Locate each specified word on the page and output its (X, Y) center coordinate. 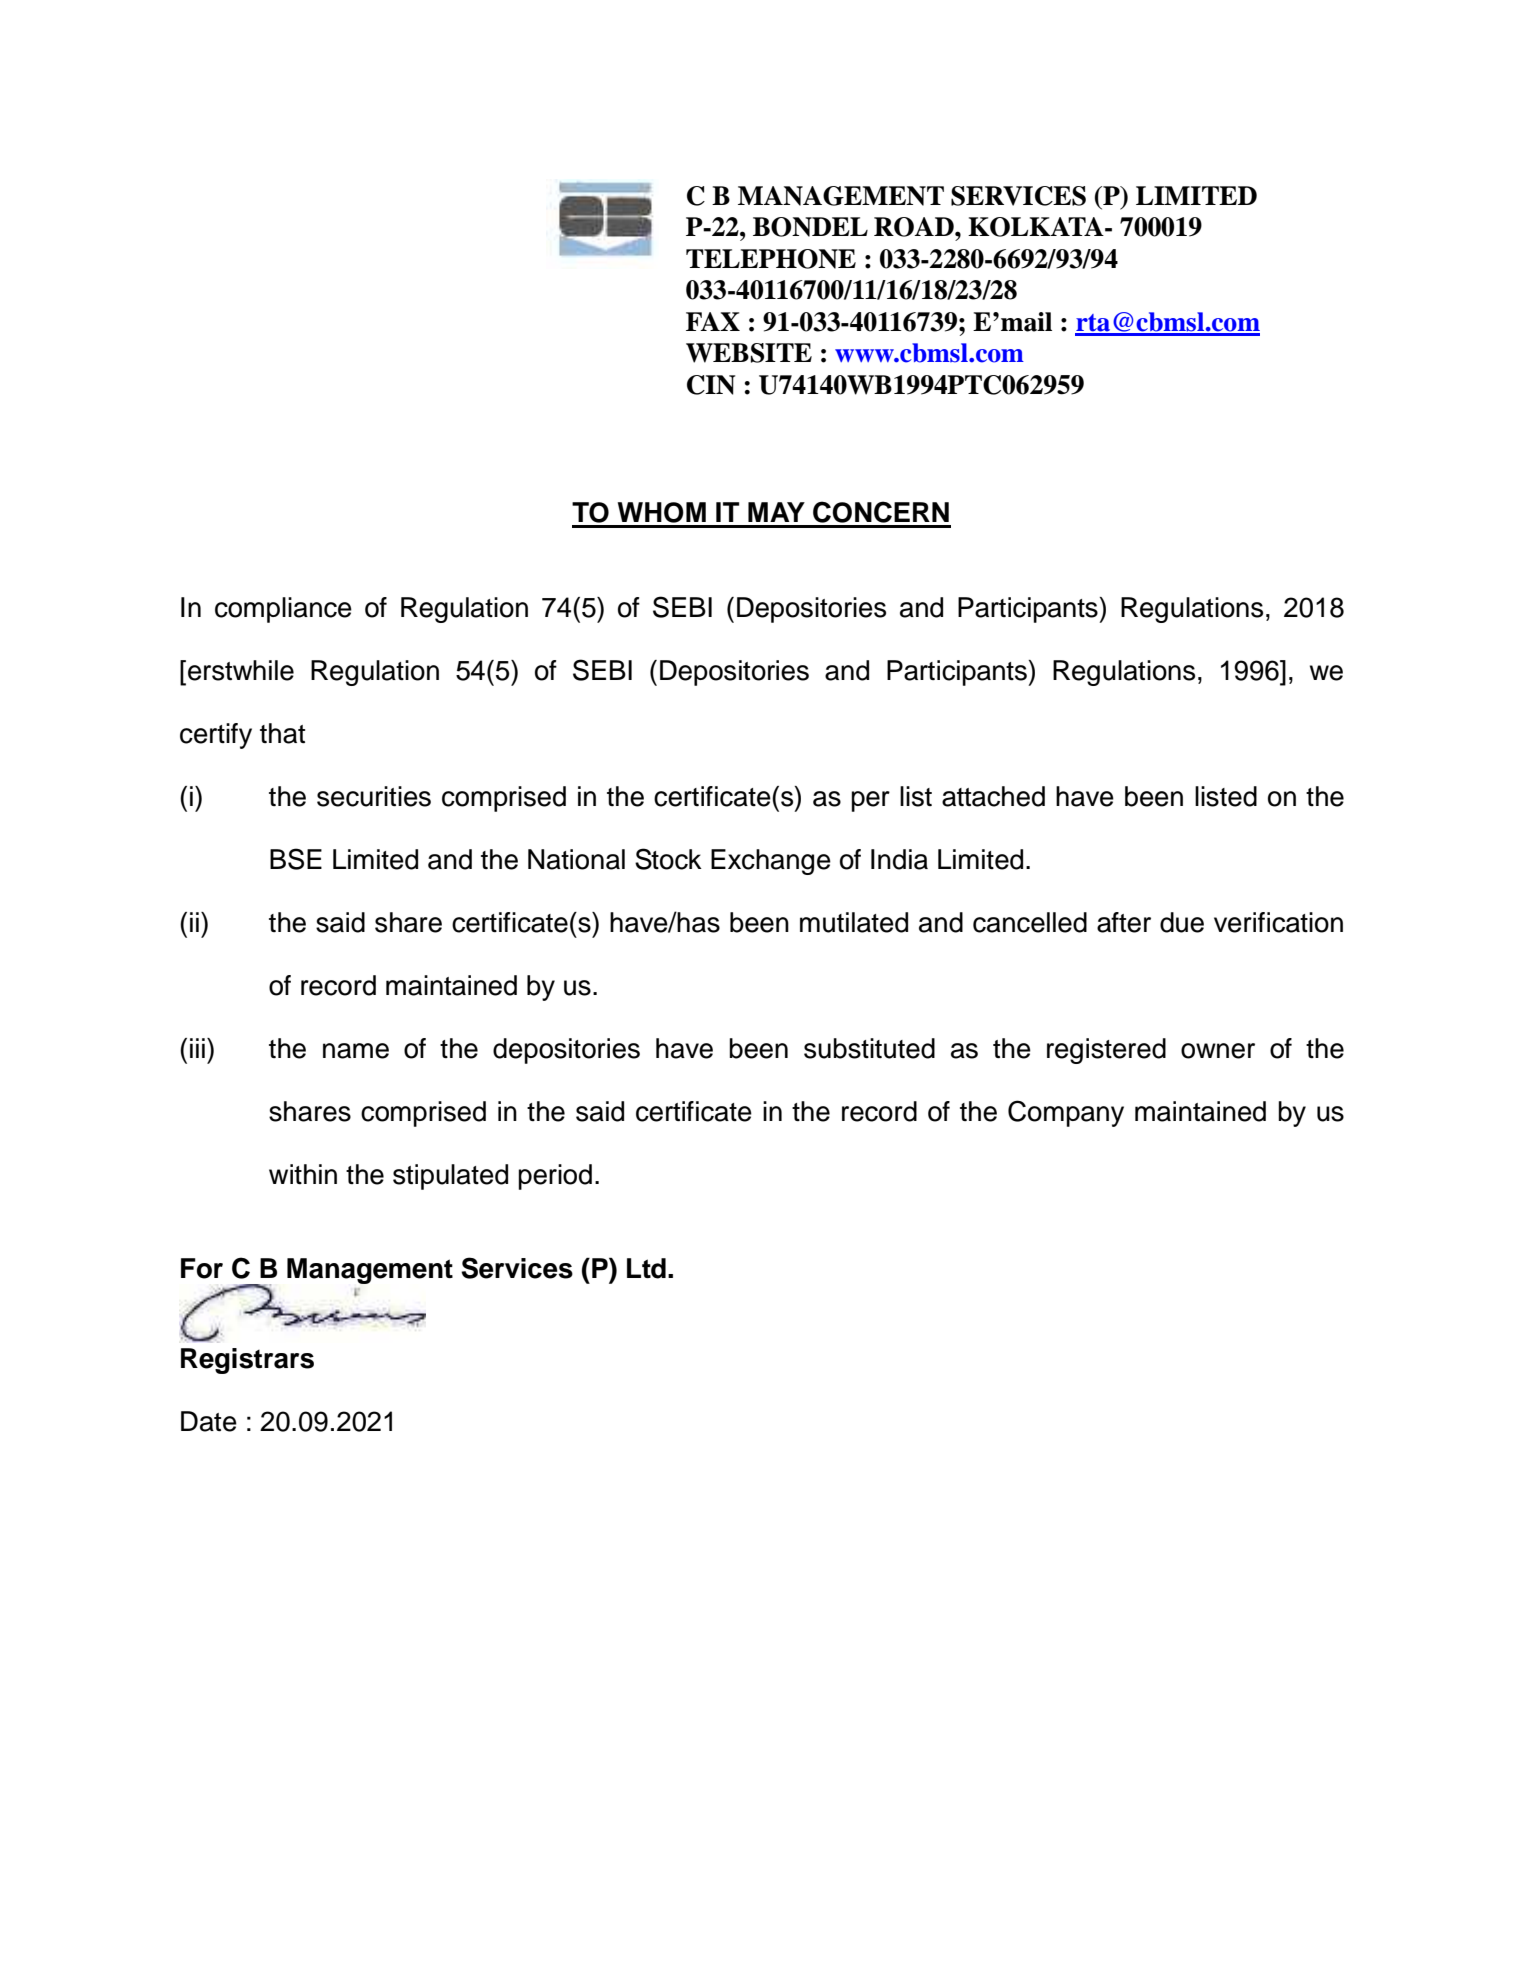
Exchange (771, 862)
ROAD (915, 227)
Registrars (247, 1361)
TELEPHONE (771, 259)
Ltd (646, 1268)
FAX (713, 321)
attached (993, 796)
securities (374, 796)
